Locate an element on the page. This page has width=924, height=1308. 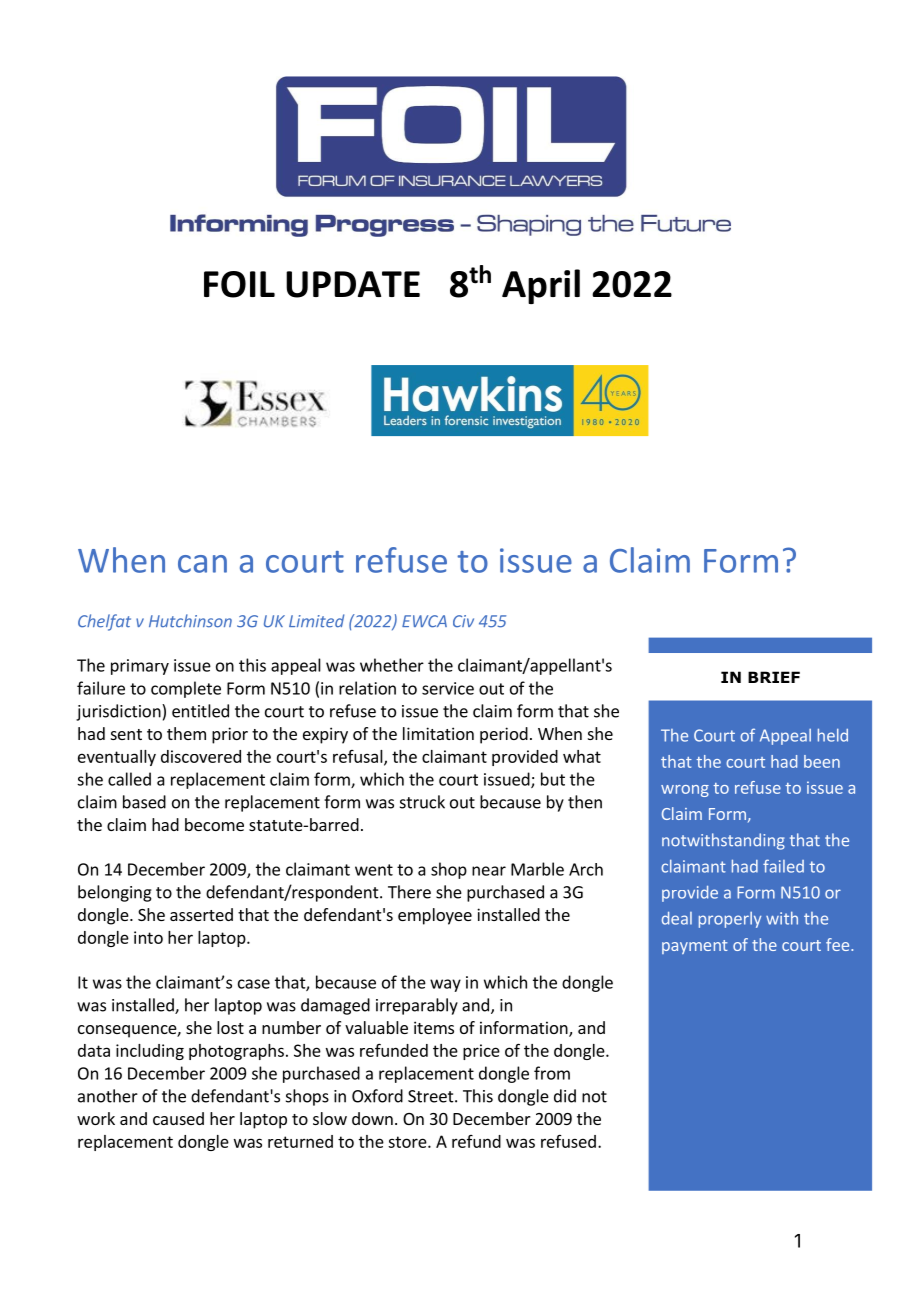
entitled is located at coordinates (200, 711).
